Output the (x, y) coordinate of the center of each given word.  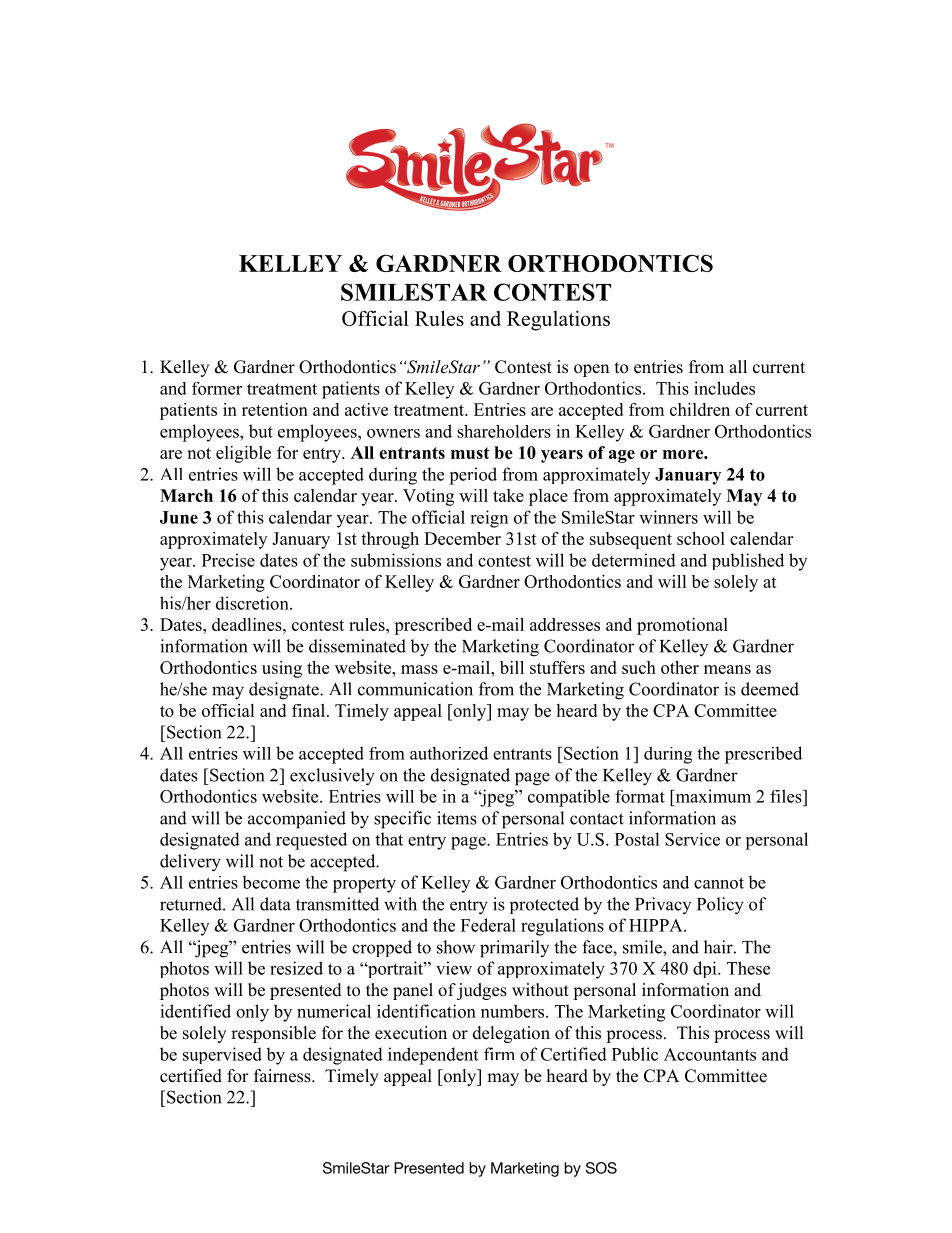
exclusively (332, 777)
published (748, 561)
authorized (449, 753)
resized (296, 968)
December (462, 538)
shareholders (504, 431)
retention (275, 409)
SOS (601, 1168)
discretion (253, 603)
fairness (283, 1076)
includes (724, 388)
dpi (706, 969)
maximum (712, 796)
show (456, 947)
